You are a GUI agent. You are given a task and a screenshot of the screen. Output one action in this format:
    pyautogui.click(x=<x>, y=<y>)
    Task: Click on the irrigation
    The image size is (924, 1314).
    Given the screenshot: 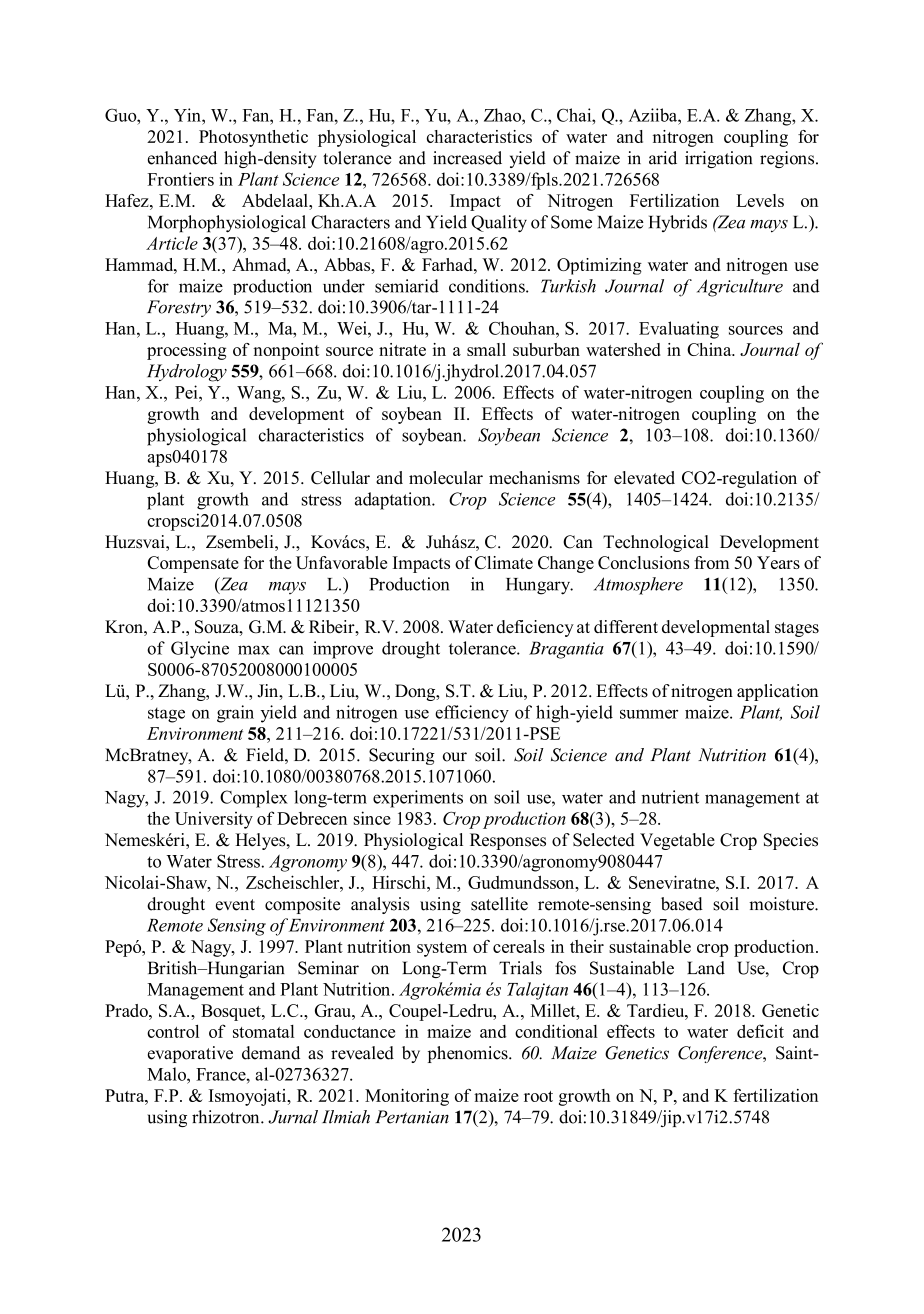 What is the action you would take?
    pyautogui.click(x=718, y=159)
